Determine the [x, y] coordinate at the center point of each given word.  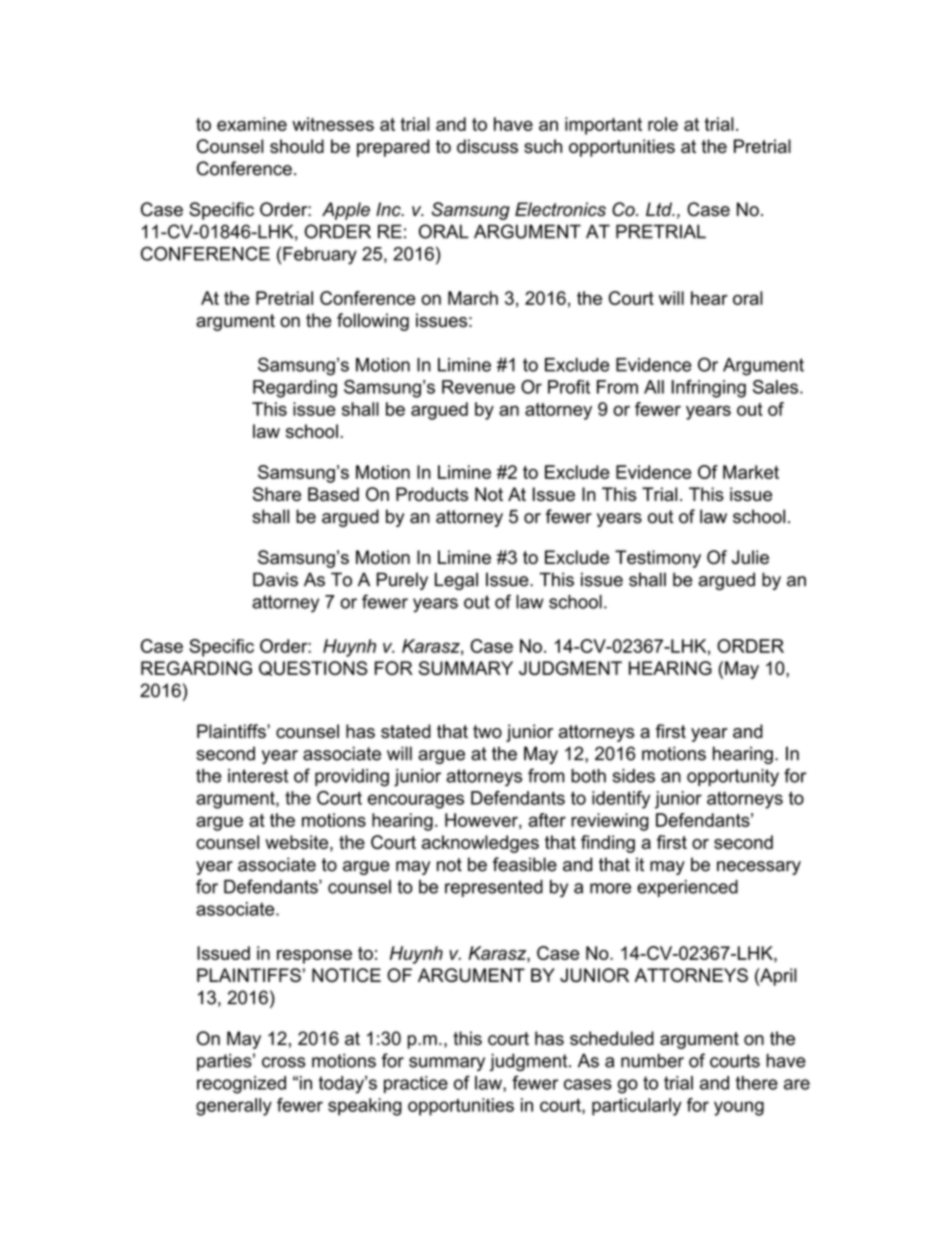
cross [284, 1062]
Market [751, 472]
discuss [487, 146]
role [663, 124]
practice [416, 1084]
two [487, 731]
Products [432, 494]
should [297, 146]
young [739, 1108]
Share [277, 494]
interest [258, 776]
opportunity [733, 778]
